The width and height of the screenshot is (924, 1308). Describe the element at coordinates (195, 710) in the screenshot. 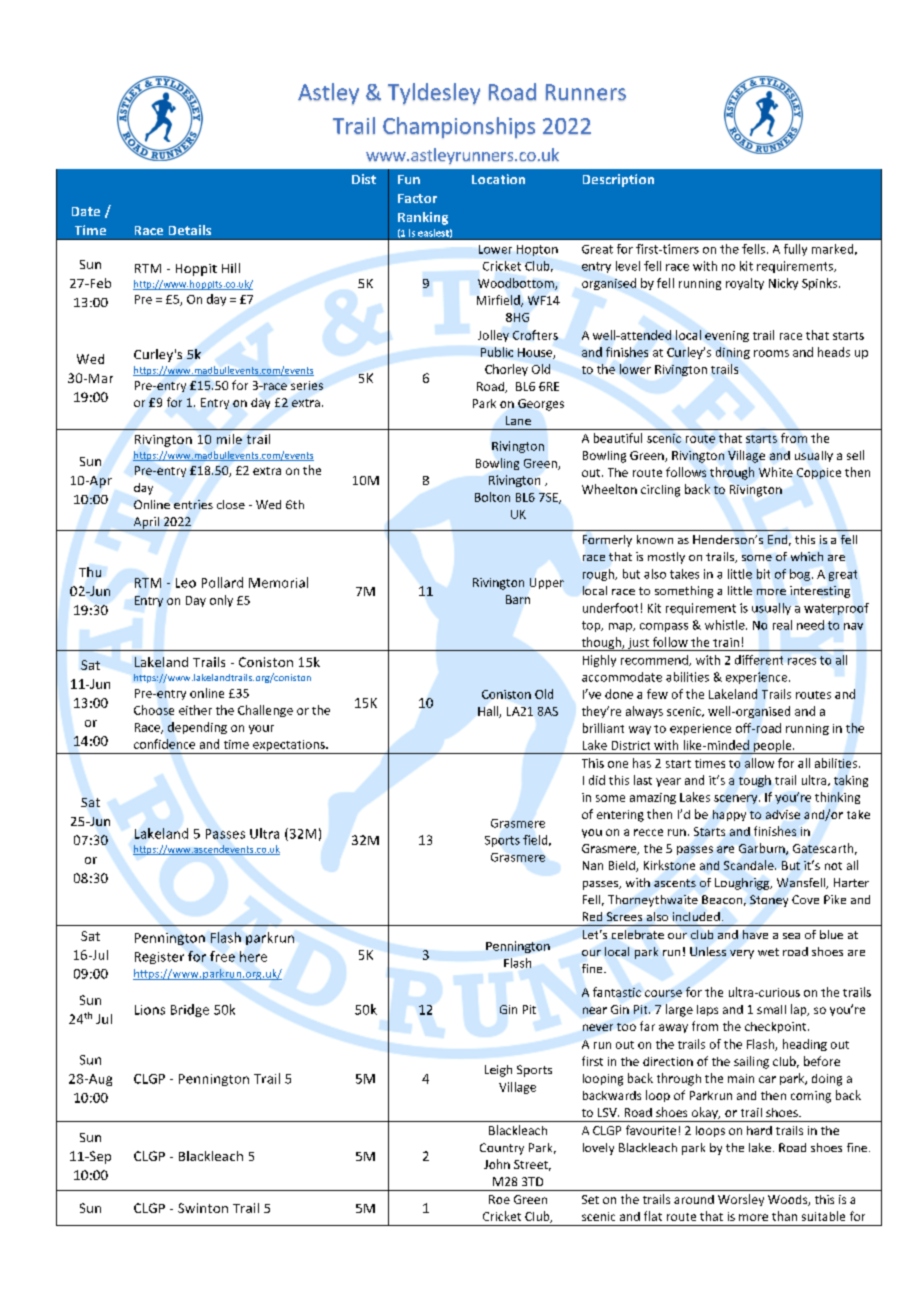

I see `either` at that location.
